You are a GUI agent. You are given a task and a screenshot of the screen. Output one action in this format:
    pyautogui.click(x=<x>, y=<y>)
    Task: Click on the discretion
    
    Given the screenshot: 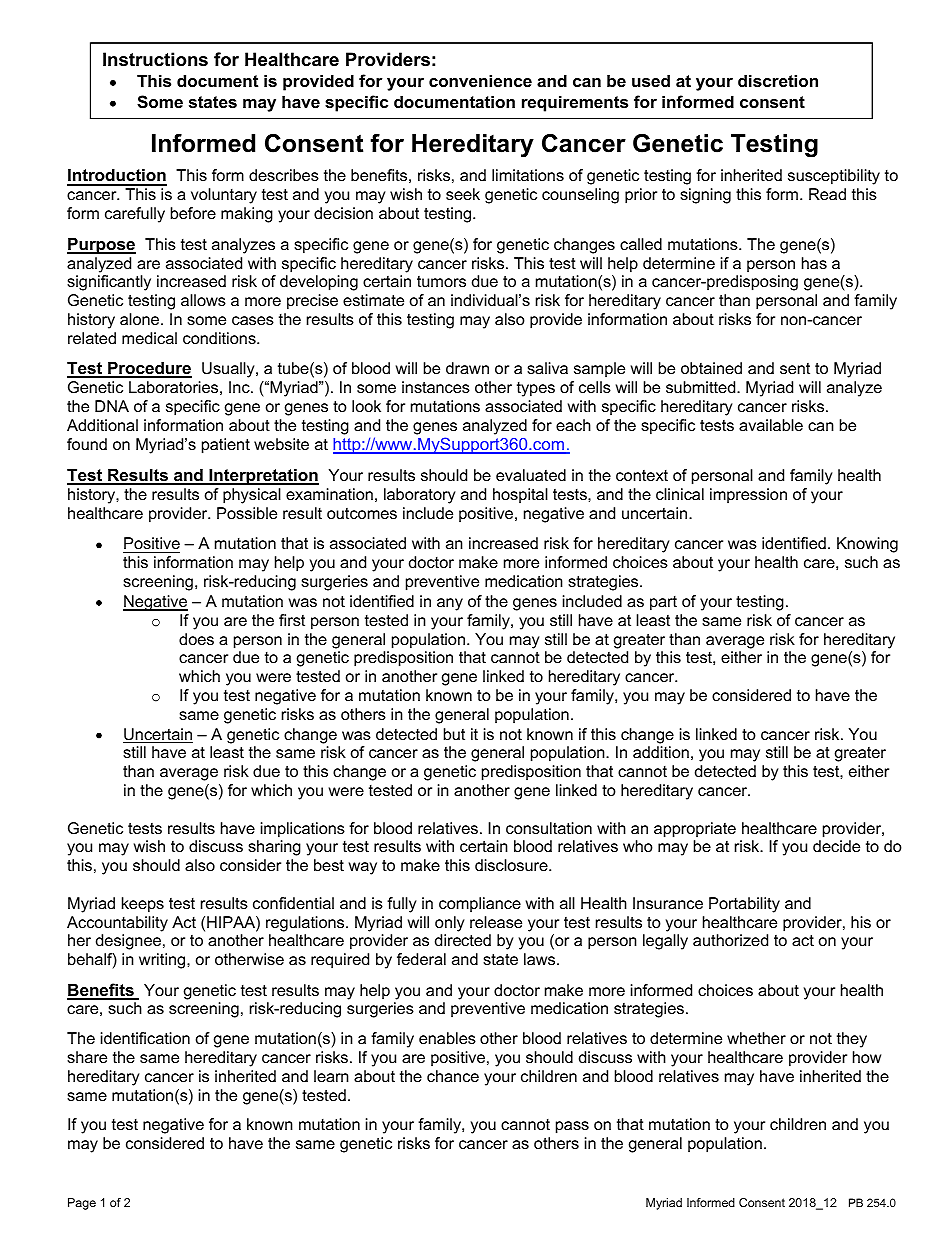 What is the action you would take?
    pyautogui.click(x=778, y=80)
